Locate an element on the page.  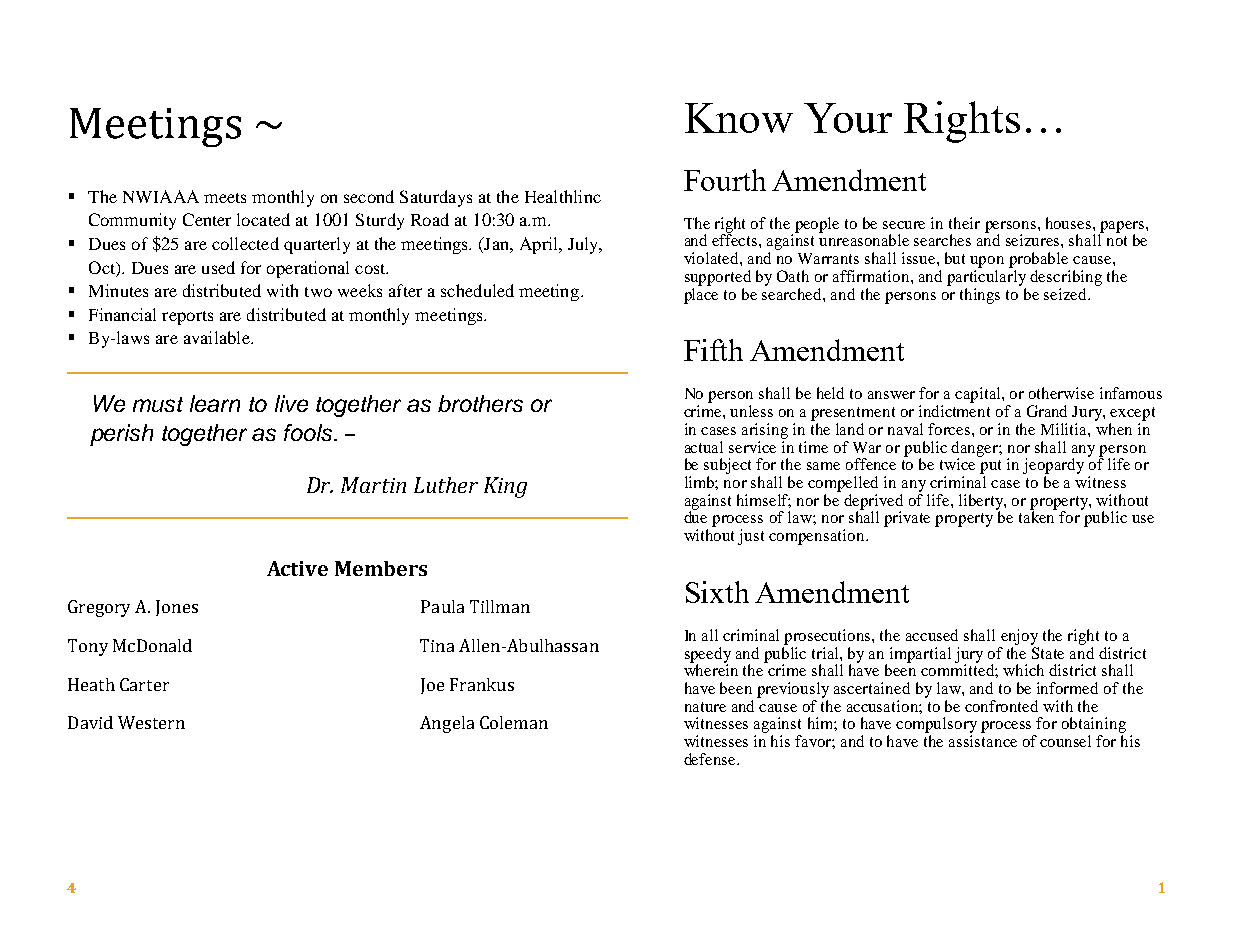
meets is located at coordinates (225, 198).
